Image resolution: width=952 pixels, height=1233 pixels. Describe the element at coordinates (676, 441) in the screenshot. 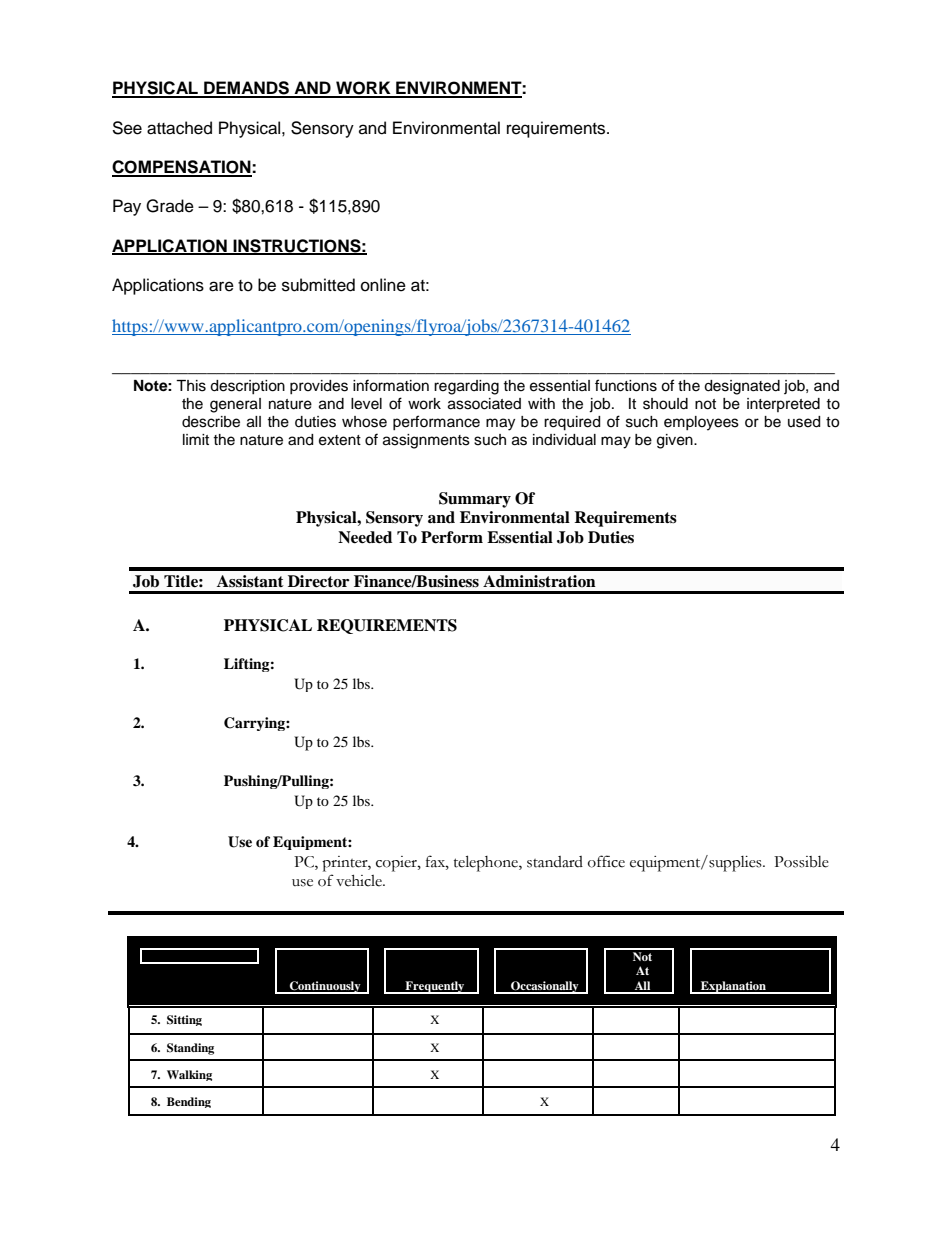

I see `given` at that location.
